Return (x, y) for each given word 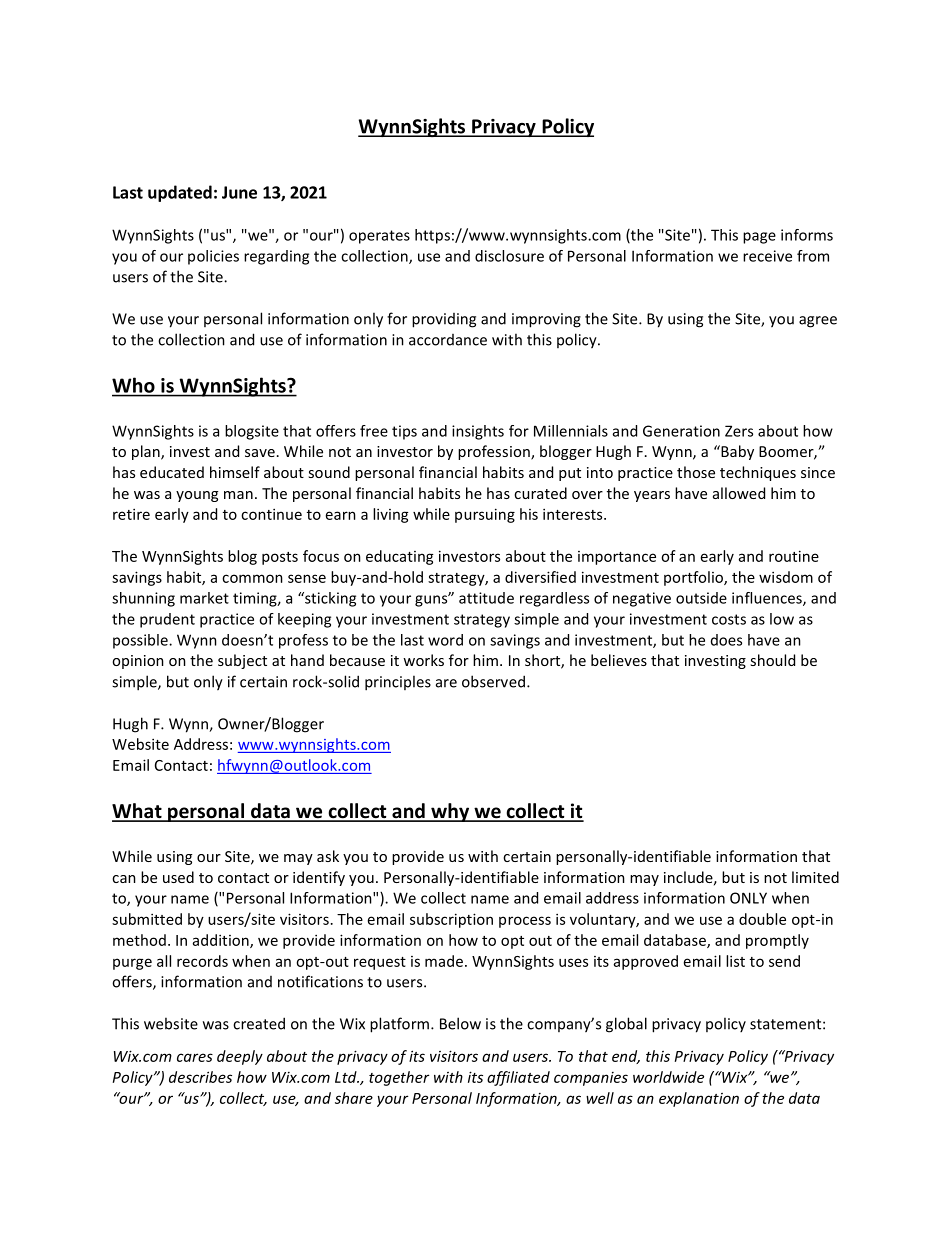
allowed (739, 493)
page (759, 238)
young (197, 496)
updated (180, 193)
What (138, 812)
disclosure (509, 256)
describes (200, 1077)
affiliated (518, 1078)
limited (815, 877)
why (450, 812)
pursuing (485, 515)
